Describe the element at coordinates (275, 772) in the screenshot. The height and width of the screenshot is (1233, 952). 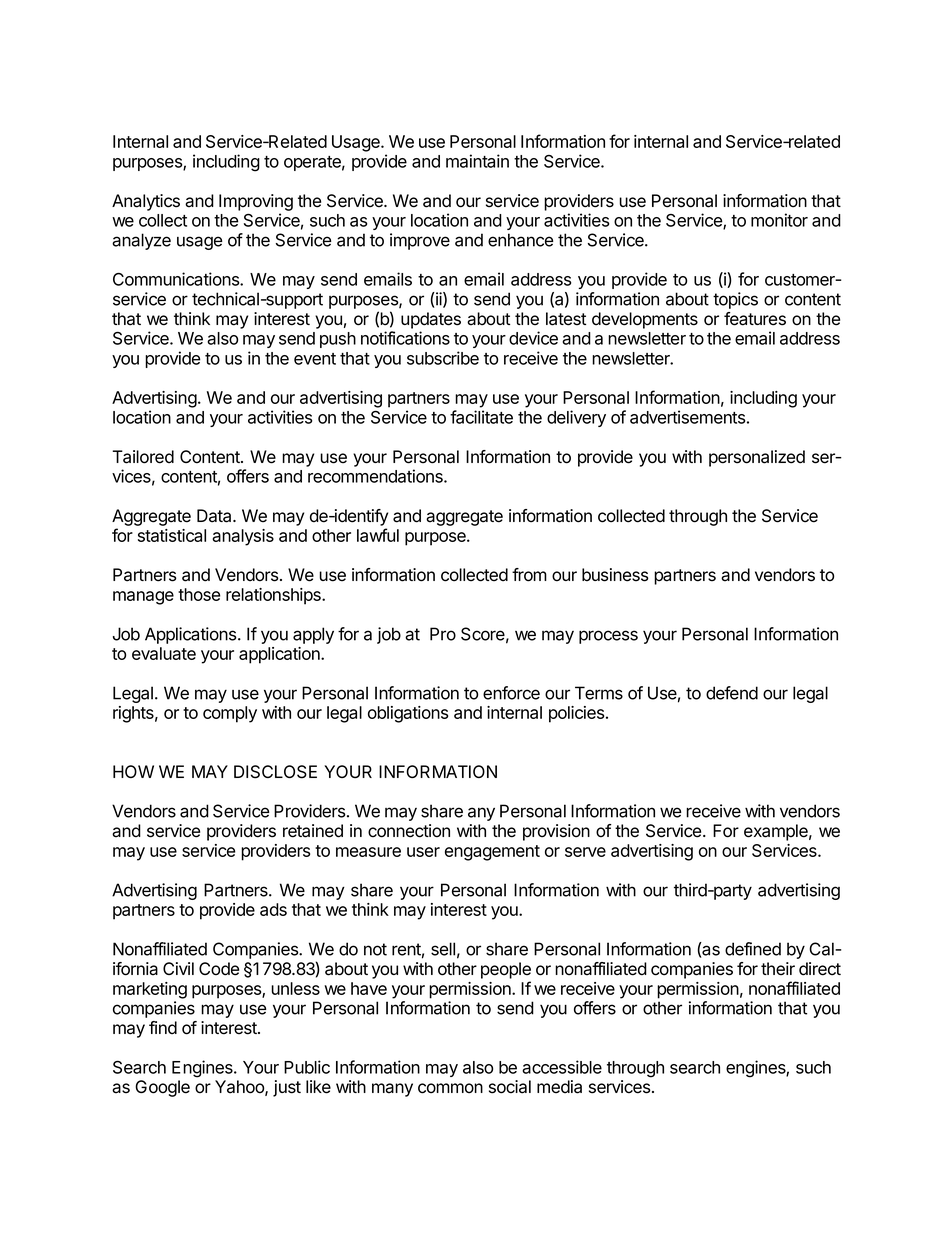
I see `DISCLOSE` at that location.
